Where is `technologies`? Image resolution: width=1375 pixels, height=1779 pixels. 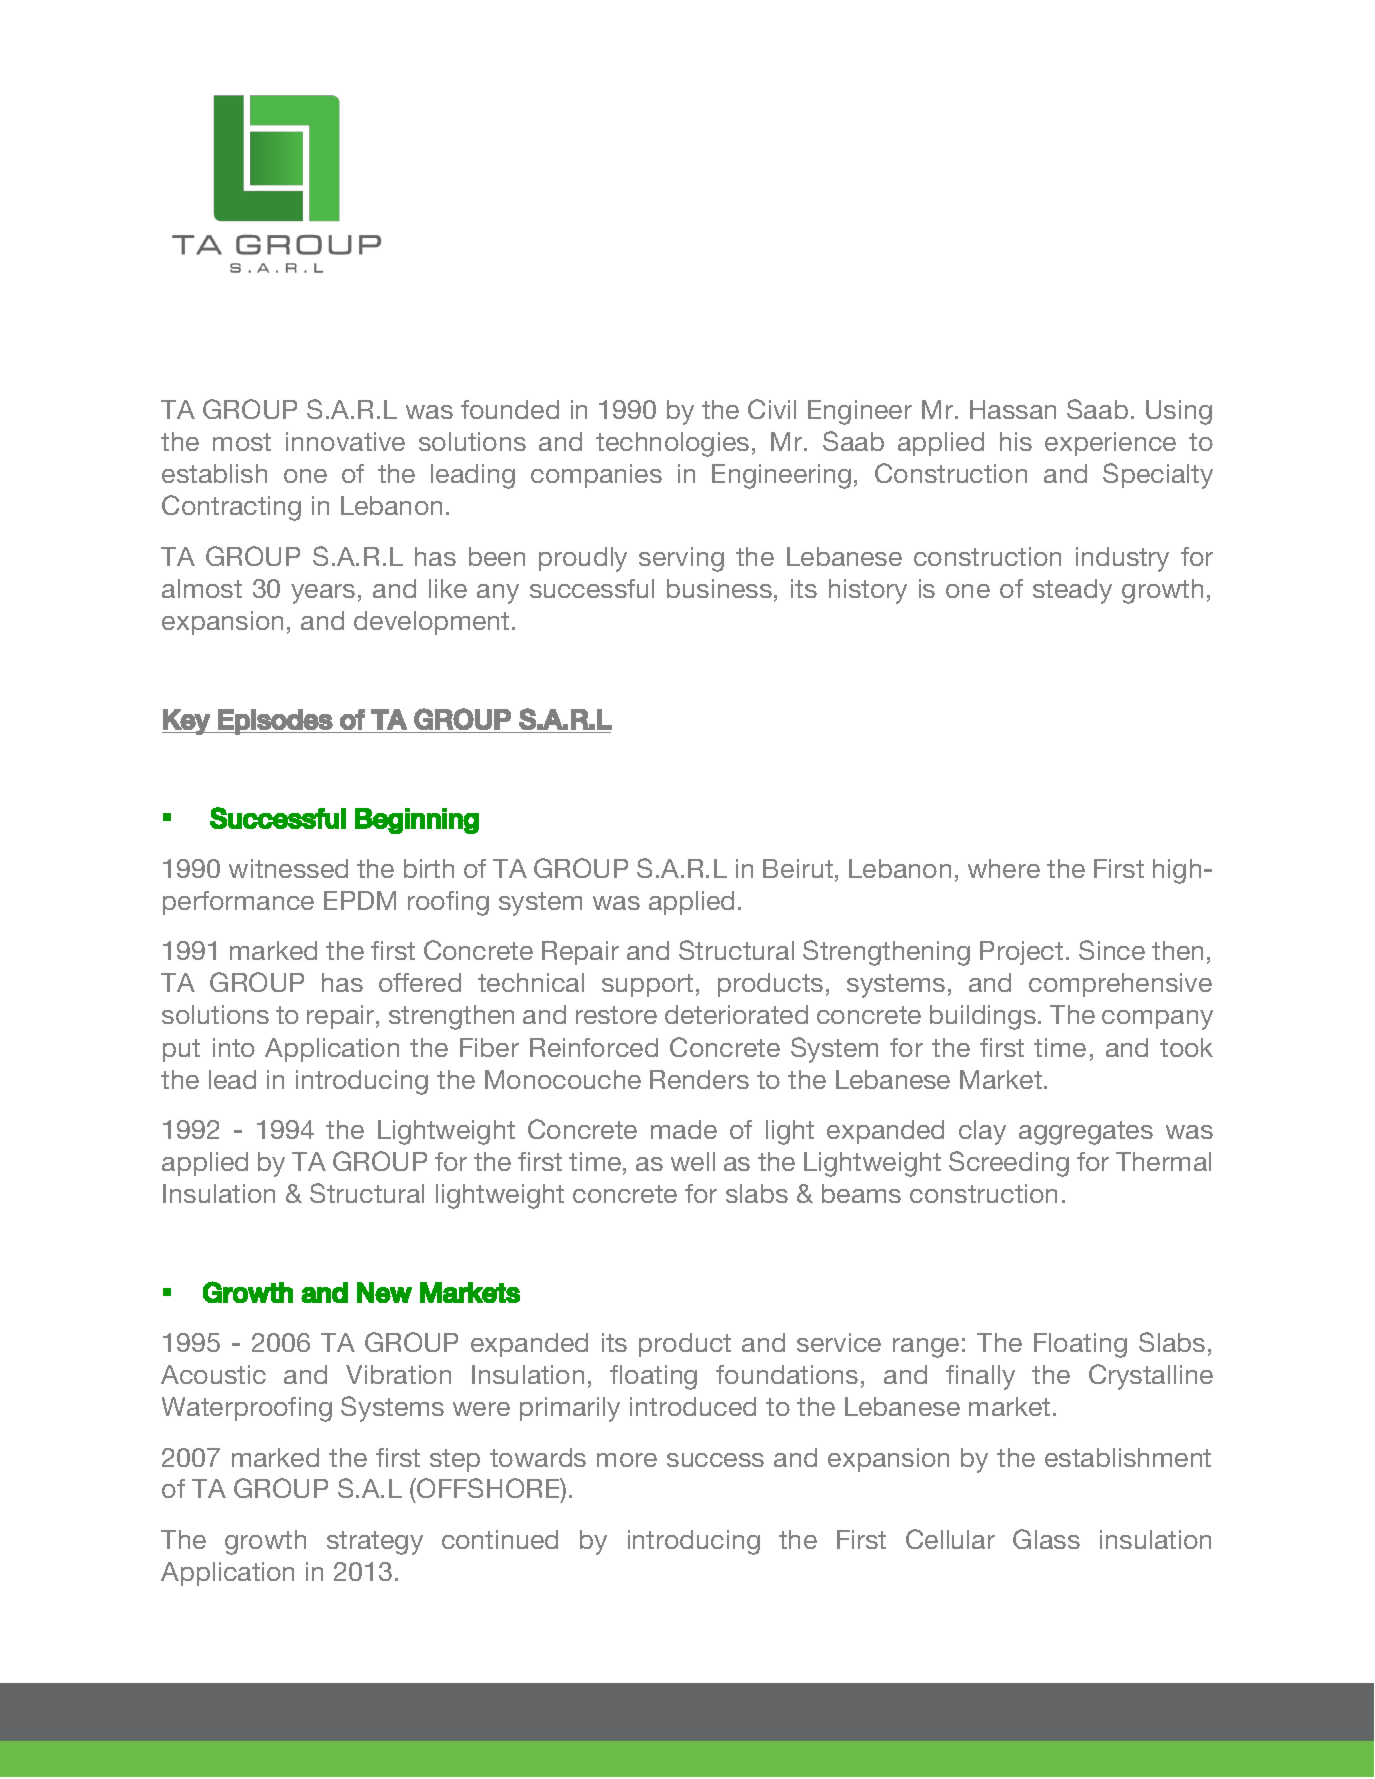
technologies is located at coordinates (672, 444).
